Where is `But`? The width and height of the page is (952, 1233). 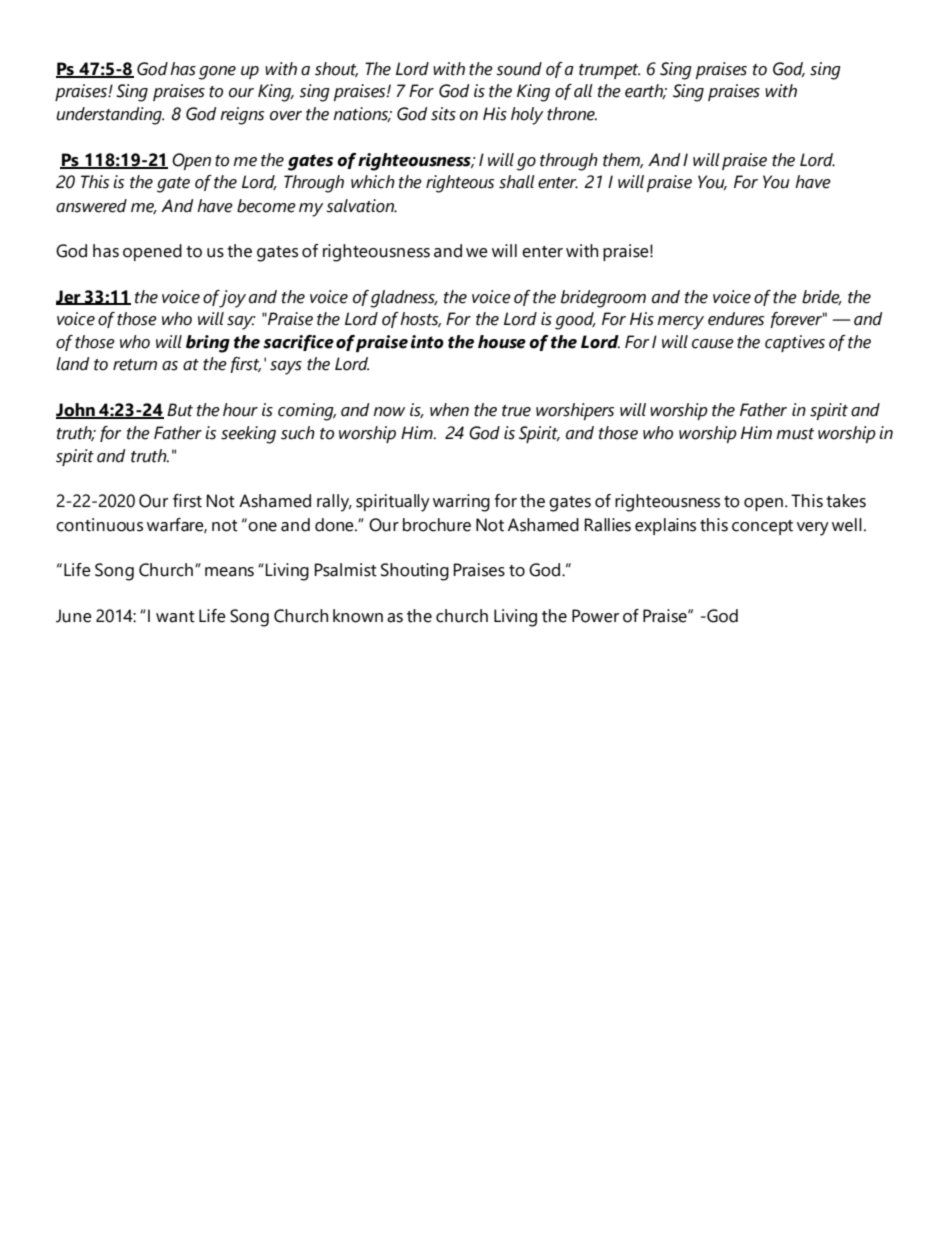 But is located at coordinates (180, 410).
